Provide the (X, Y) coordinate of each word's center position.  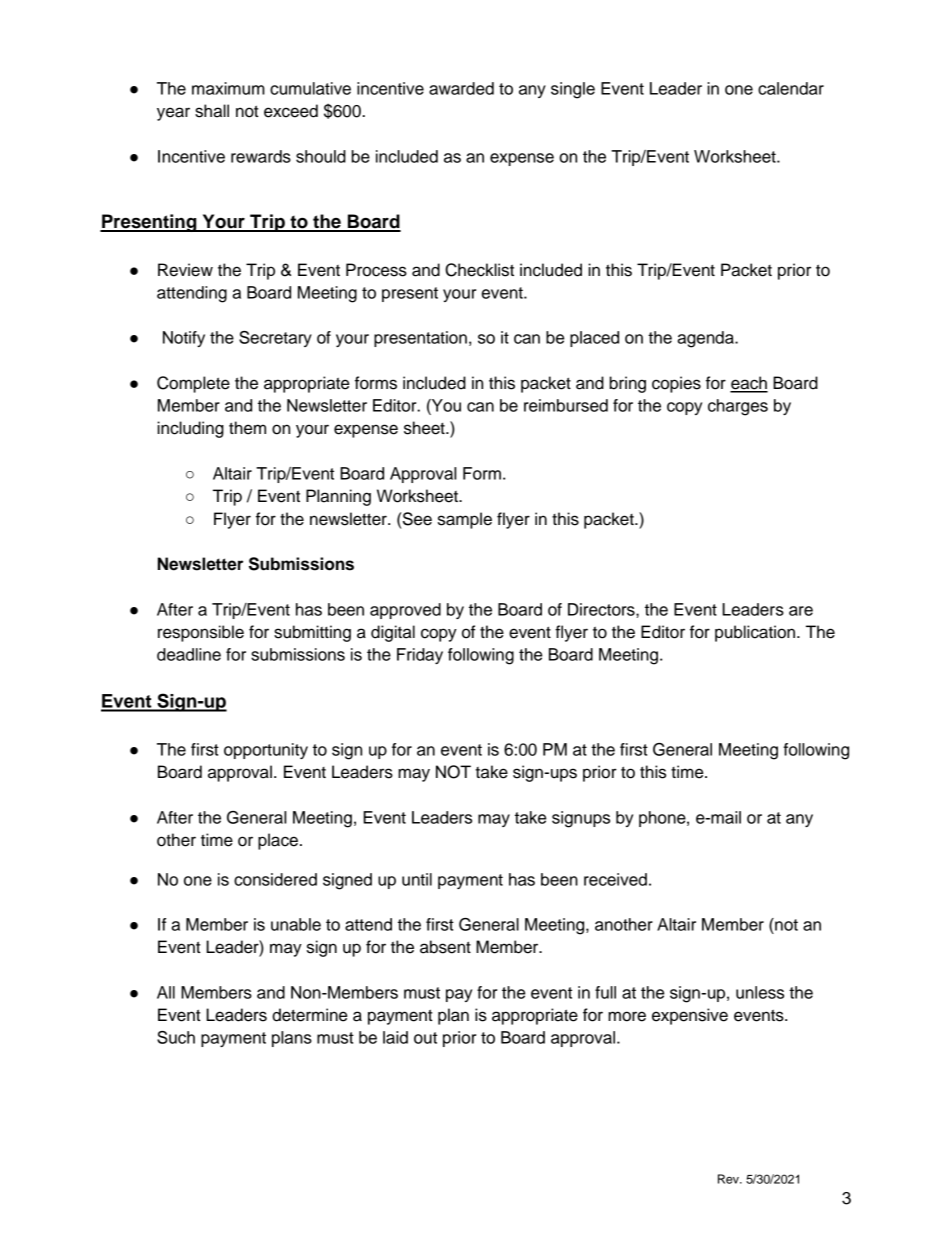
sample (465, 520)
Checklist (479, 270)
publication (756, 633)
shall (212, 111)
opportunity (266, 751)
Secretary (275, 339)
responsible (201, 633)
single (573, 90)
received (615, 879)
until (417, 879)
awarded (461, 88)
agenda (706, 339)
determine (309, 1015)
